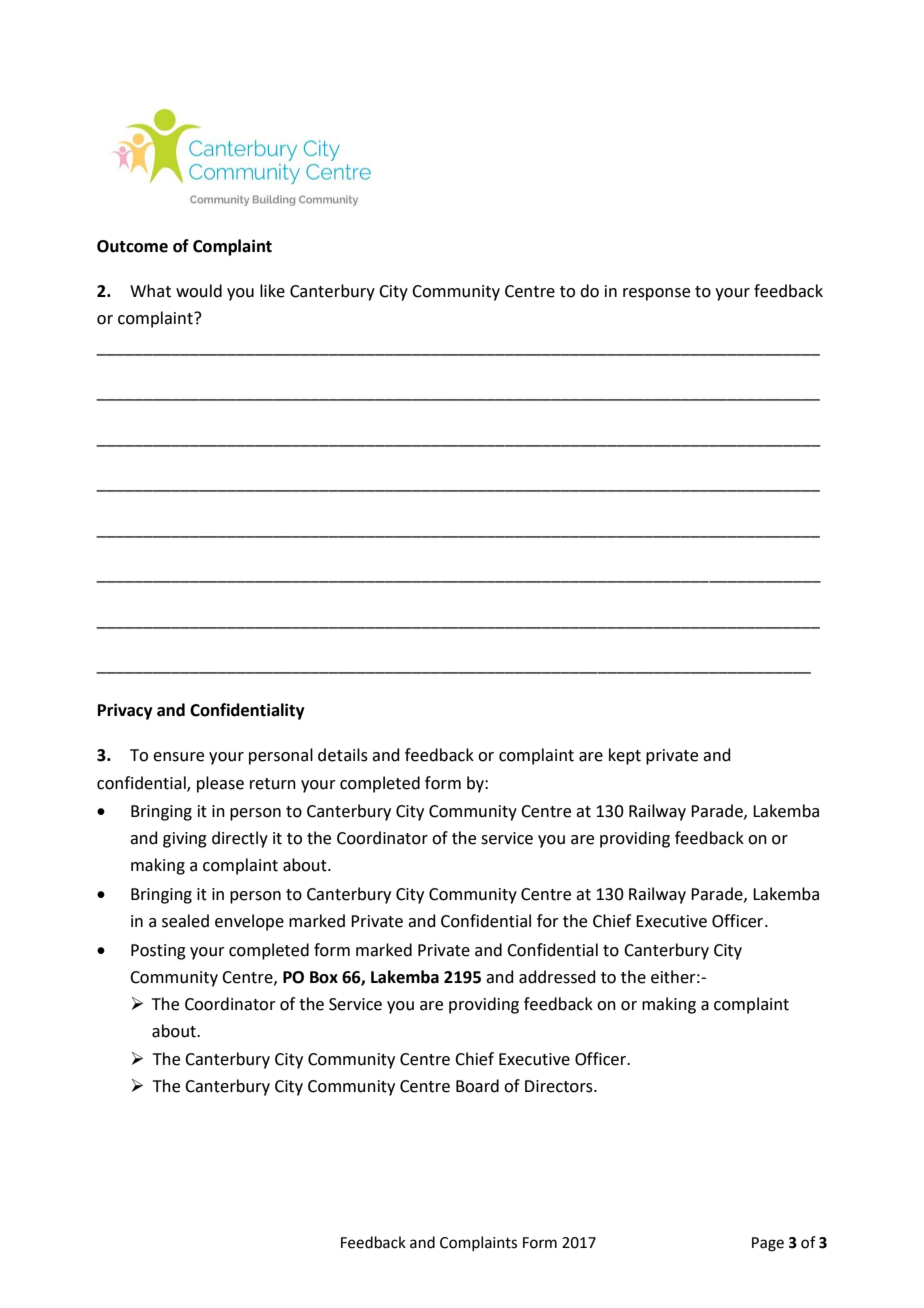 Image resolution: width=924 pixels, height=1308 pixels. Describe the element at coordinates (560, 1086) in the screenshot. I see `Directors` at that location.
